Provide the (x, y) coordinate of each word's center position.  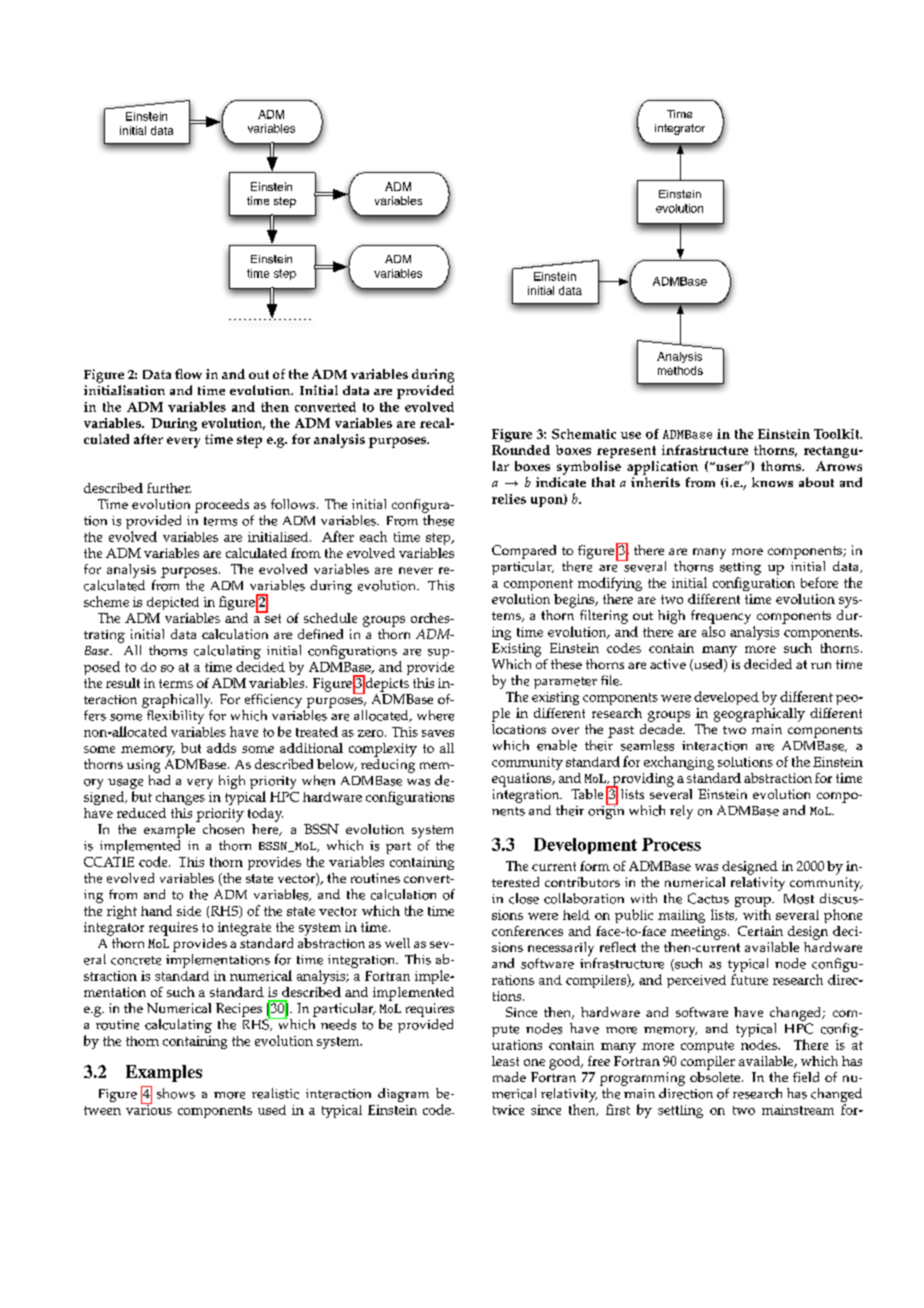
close (524, 898)
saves (438, 733)
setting (740, 570)
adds (221, 748)
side (189, 911)
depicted (173, 603)
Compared (524, 552)
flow (188, 374)
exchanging (679, 763)
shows (176, 1093)
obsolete (716, 1075)
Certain (760, 931)
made (509, 1077)
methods (680, 370)
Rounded (521, 450)
